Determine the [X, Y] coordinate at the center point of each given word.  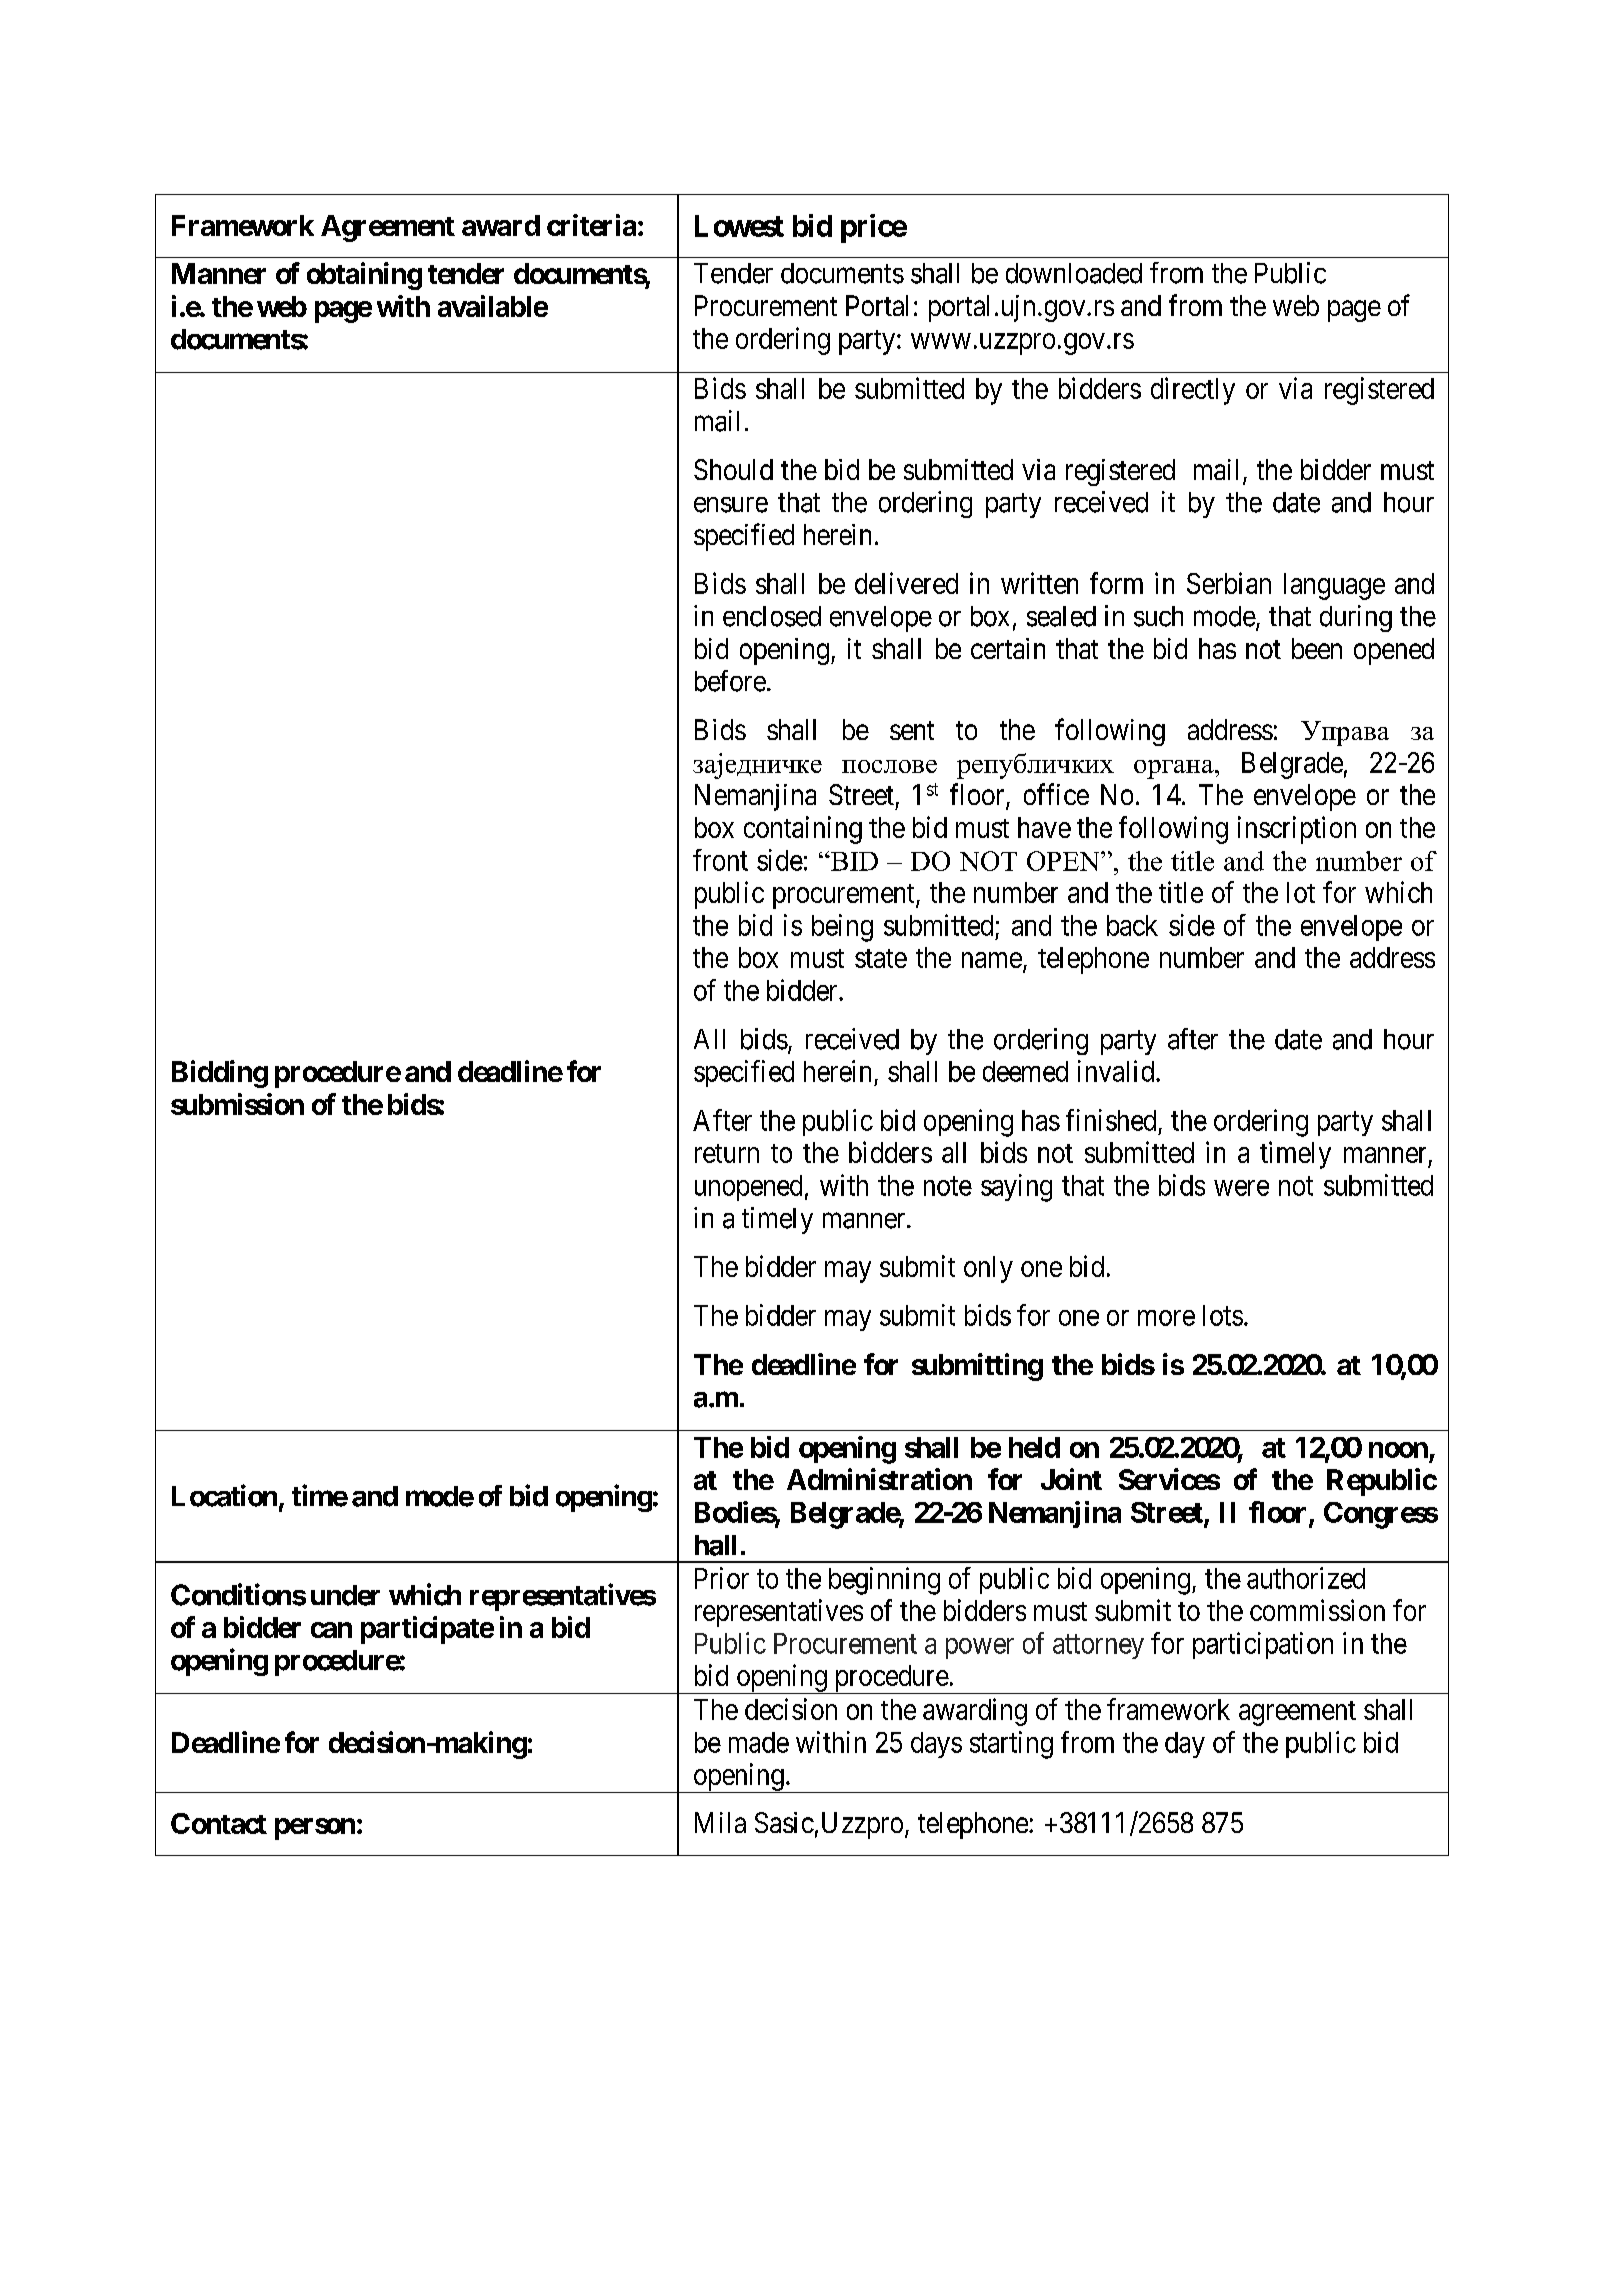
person [315, 1829]
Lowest [739, 226]
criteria [591, 225]
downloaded [1074, 273]
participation [1263, 1645]
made [759, 1742]
